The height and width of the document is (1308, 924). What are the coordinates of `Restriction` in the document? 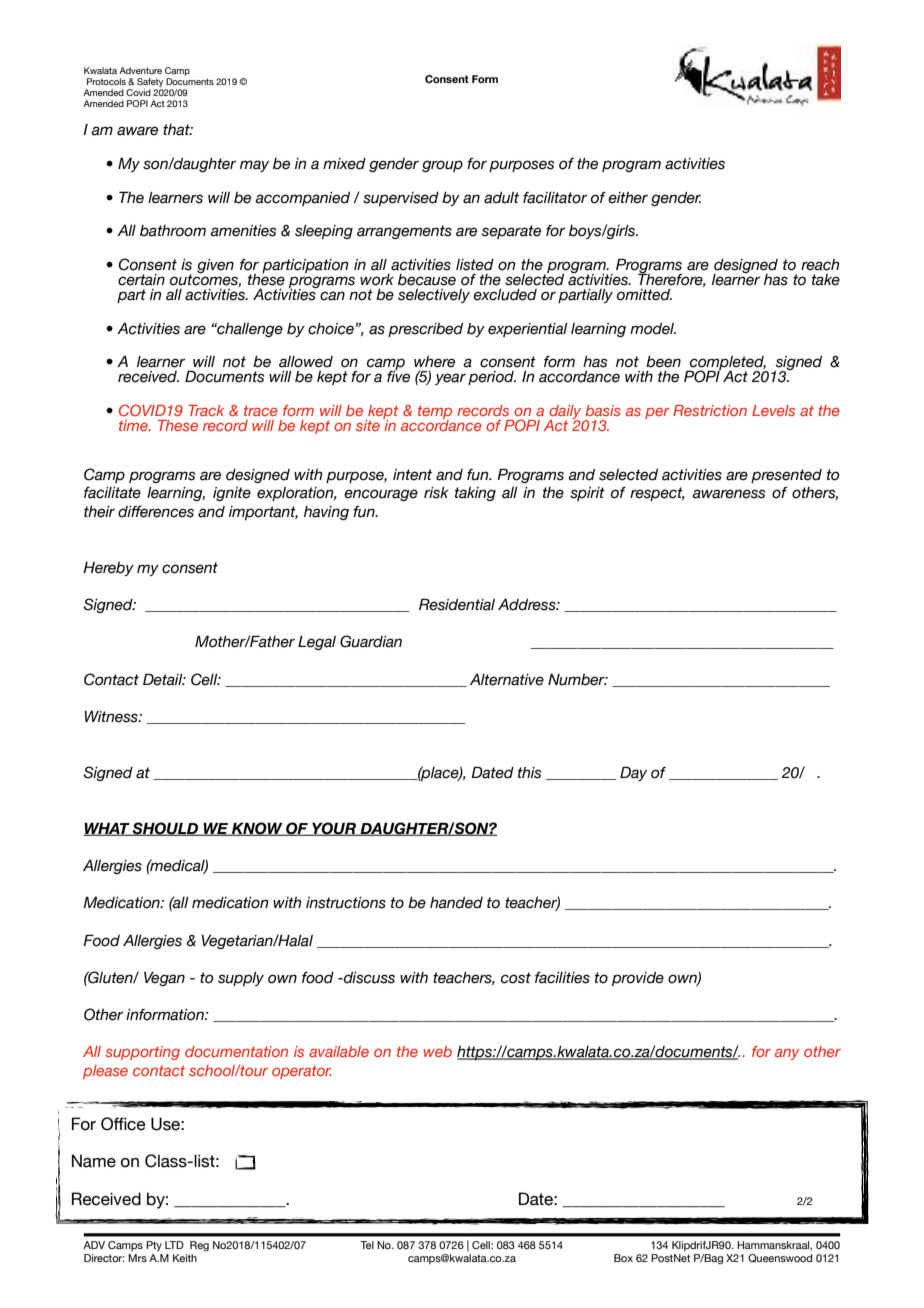 It's located at (710, 410).
